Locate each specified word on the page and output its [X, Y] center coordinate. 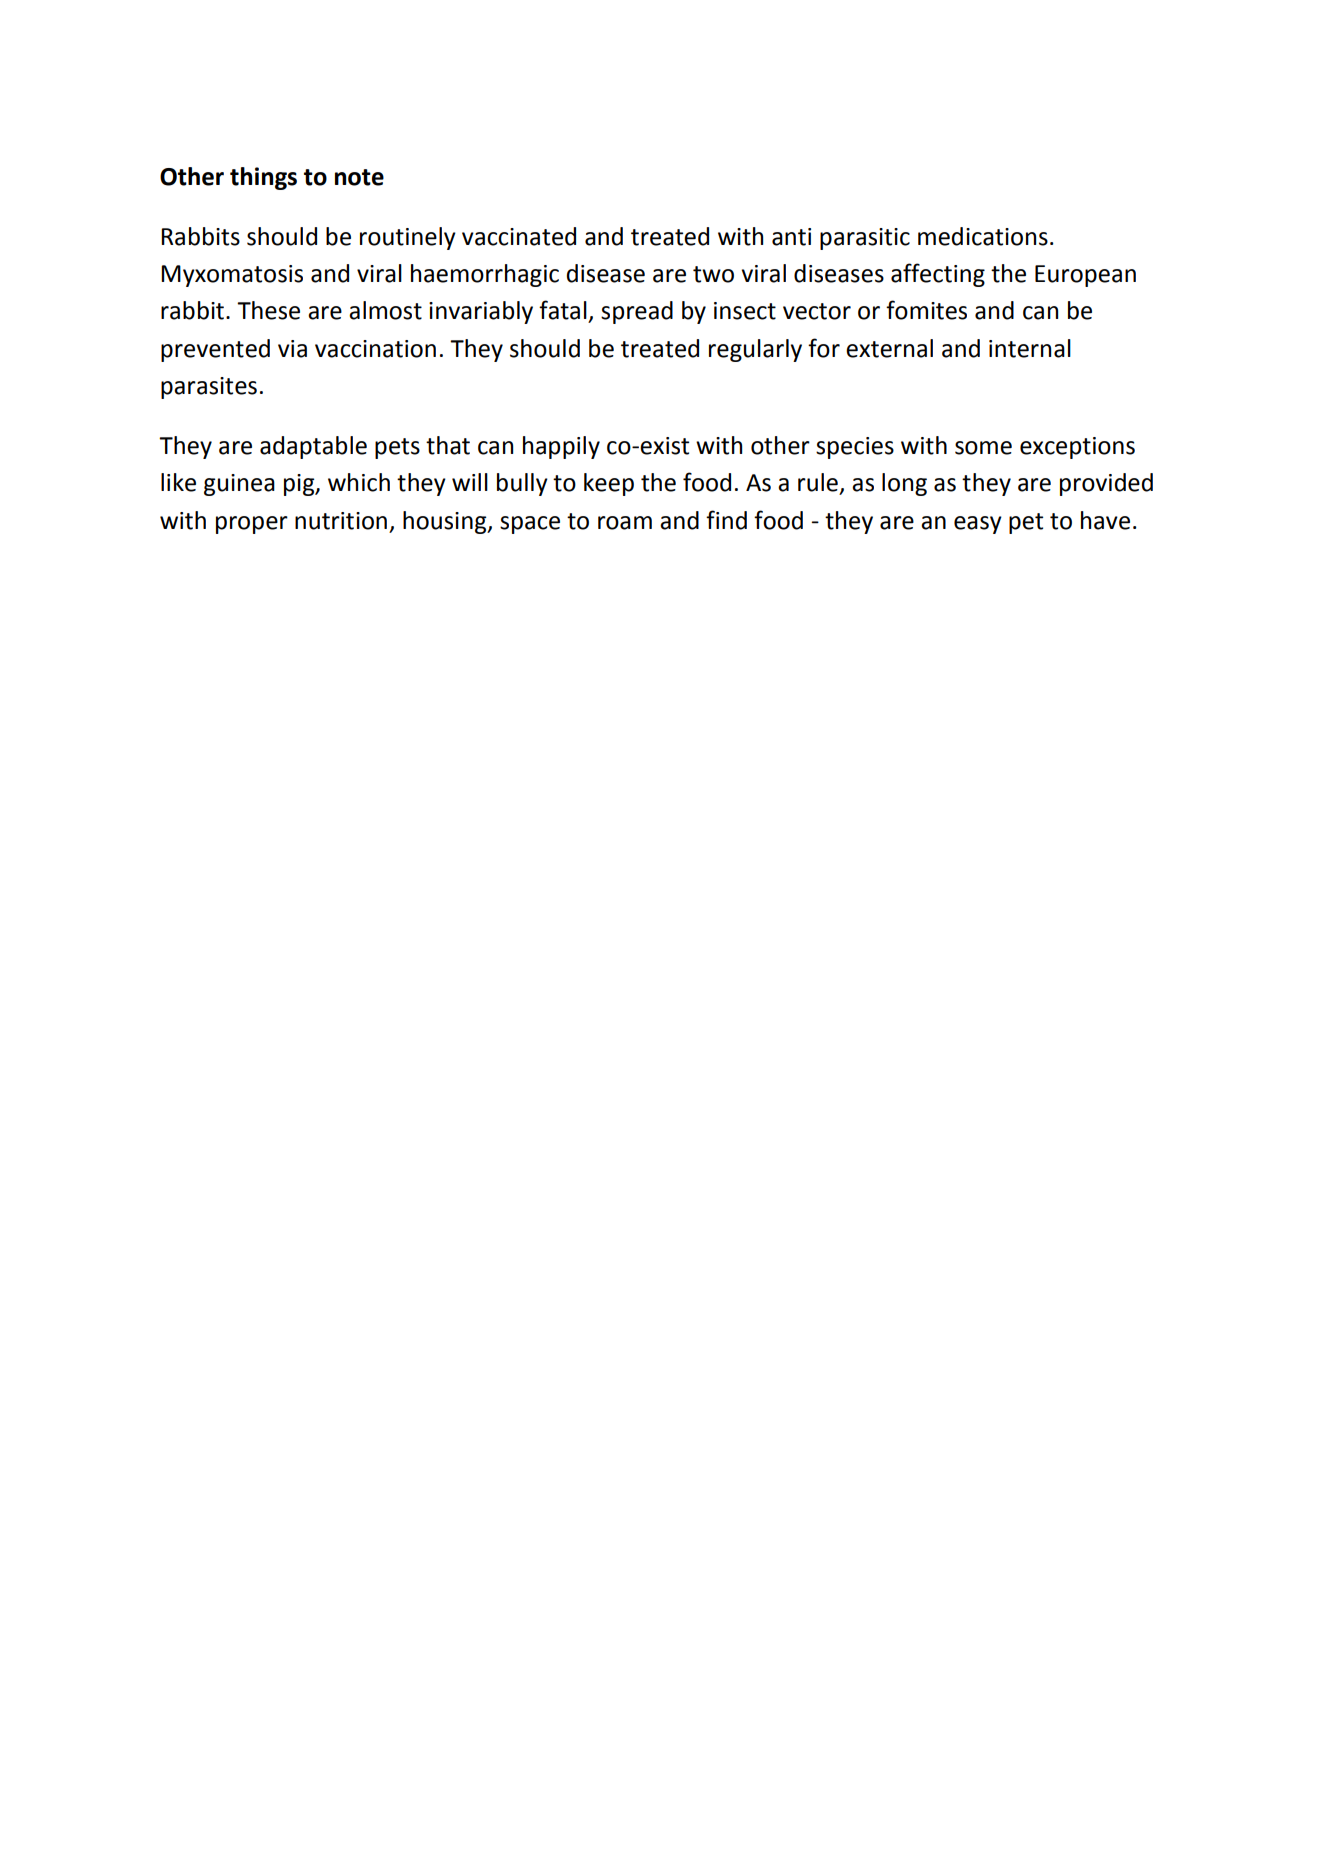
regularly [755, 350]
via [292, 349]
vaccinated [519, 236]
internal [1030, 348]
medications [983, 236]
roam [625, 523]
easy [978, 525]
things [263, 178]
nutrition [341, 521]
